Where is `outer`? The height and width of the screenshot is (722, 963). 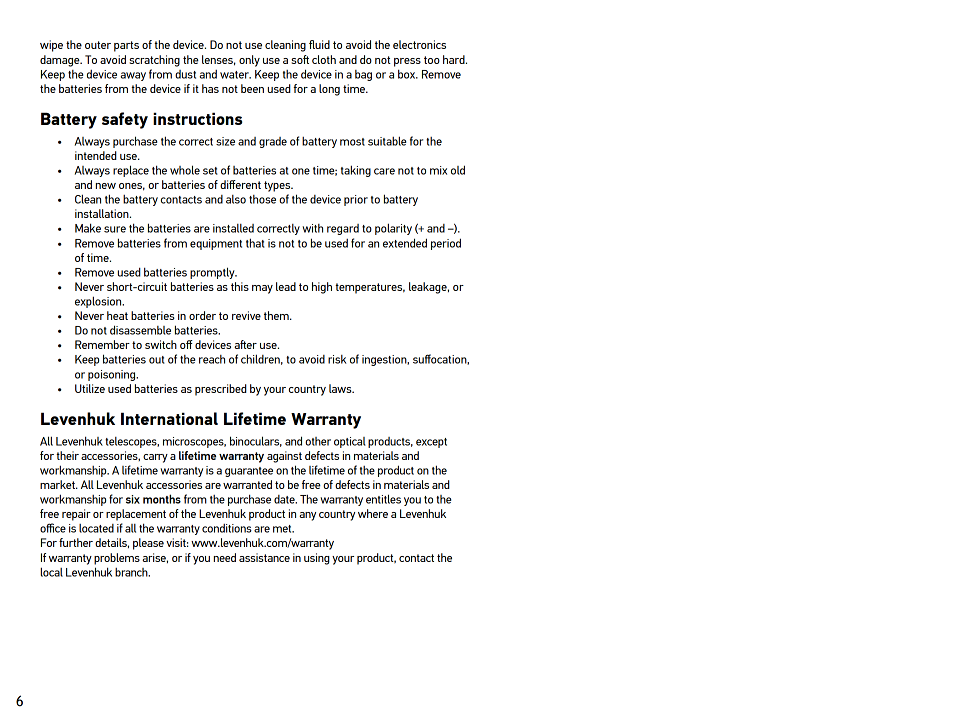
outer is located at coordinates (98, 45).
